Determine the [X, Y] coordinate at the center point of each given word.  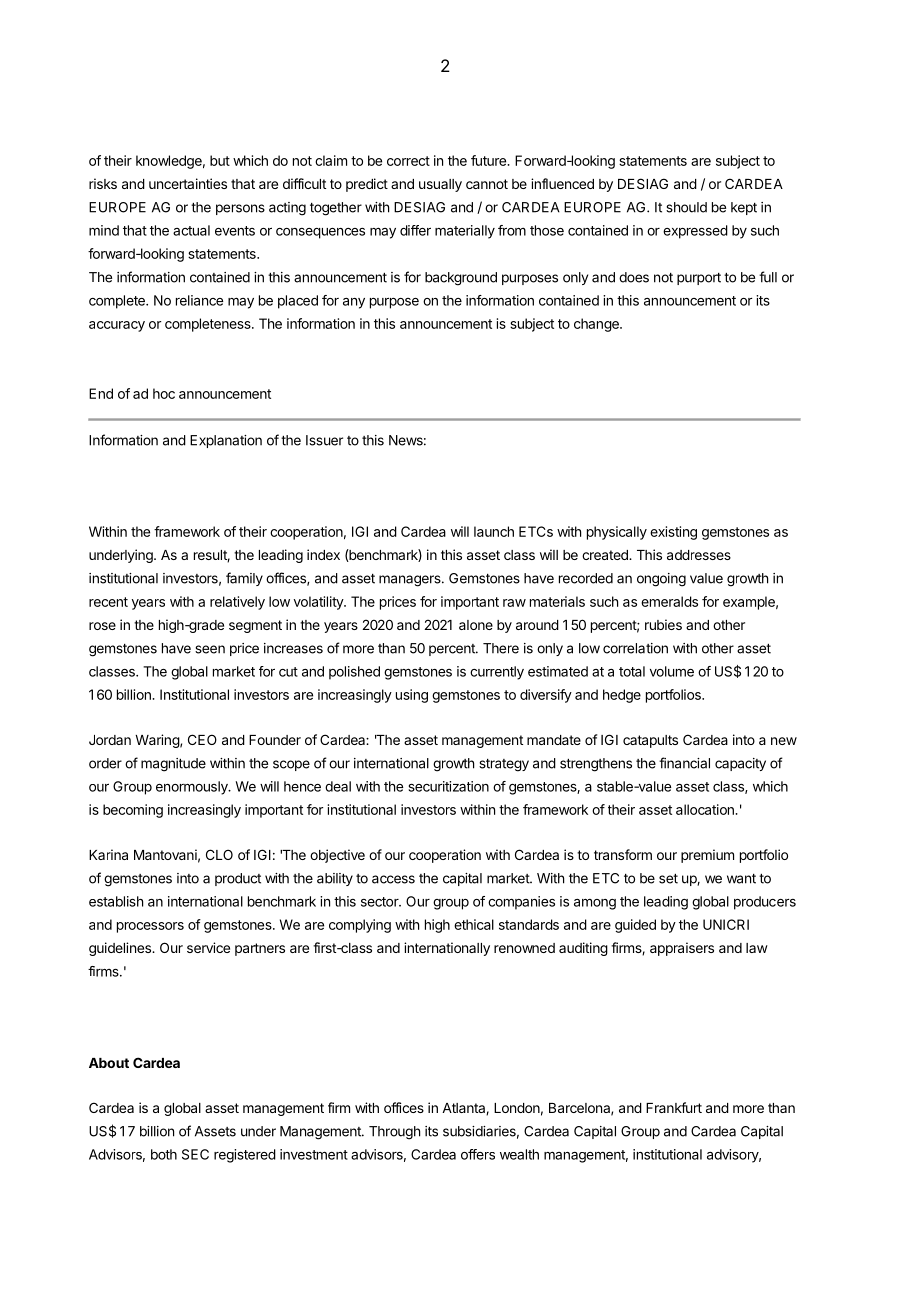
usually [440, 185]
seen [210, 649]
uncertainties [188, 183]
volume [672, 671]
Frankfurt [674, 1107]
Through [394, 1133]
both [164, 1154]
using [412, 696]
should [686, 207]
